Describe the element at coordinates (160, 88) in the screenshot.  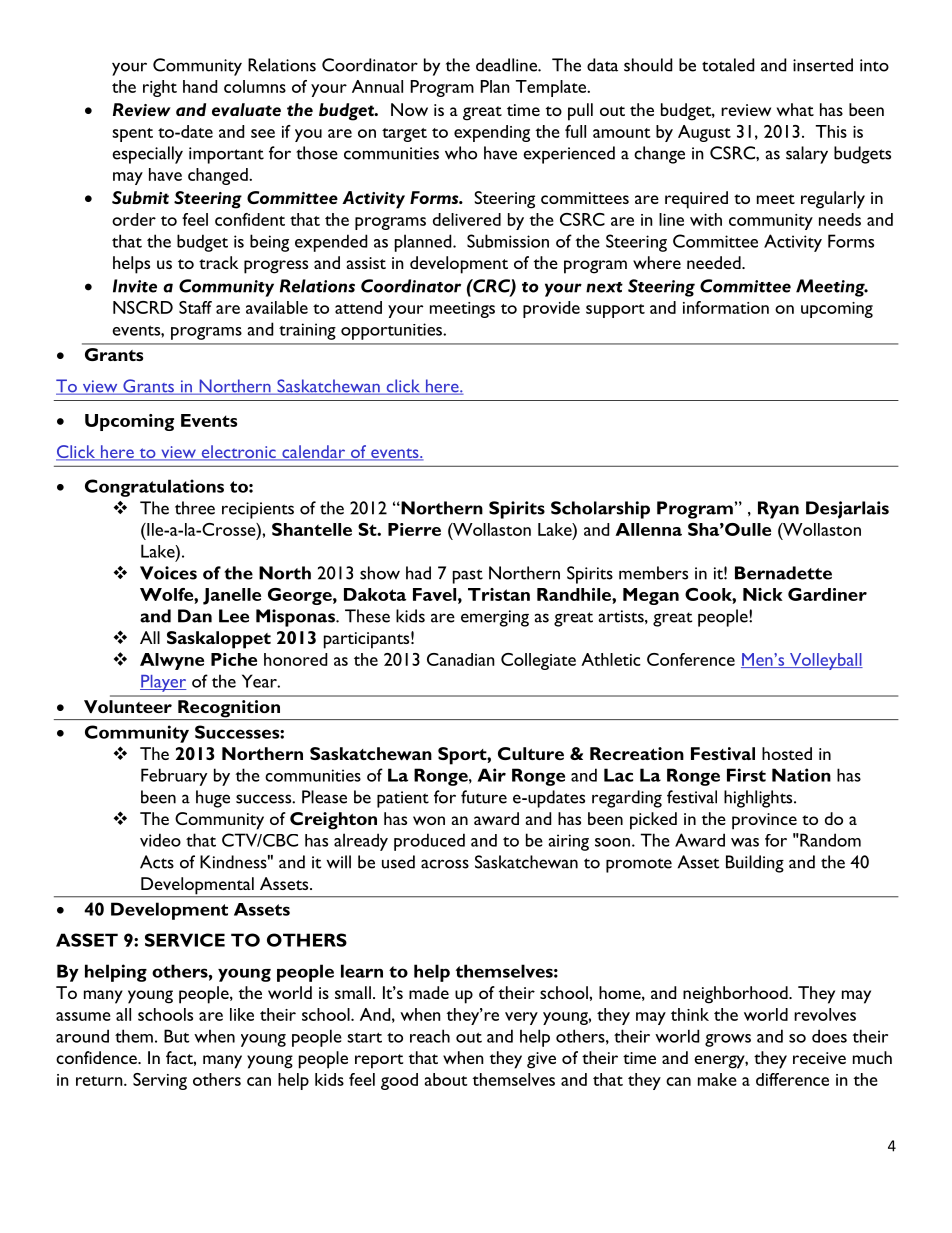
I see `right` at that location.
